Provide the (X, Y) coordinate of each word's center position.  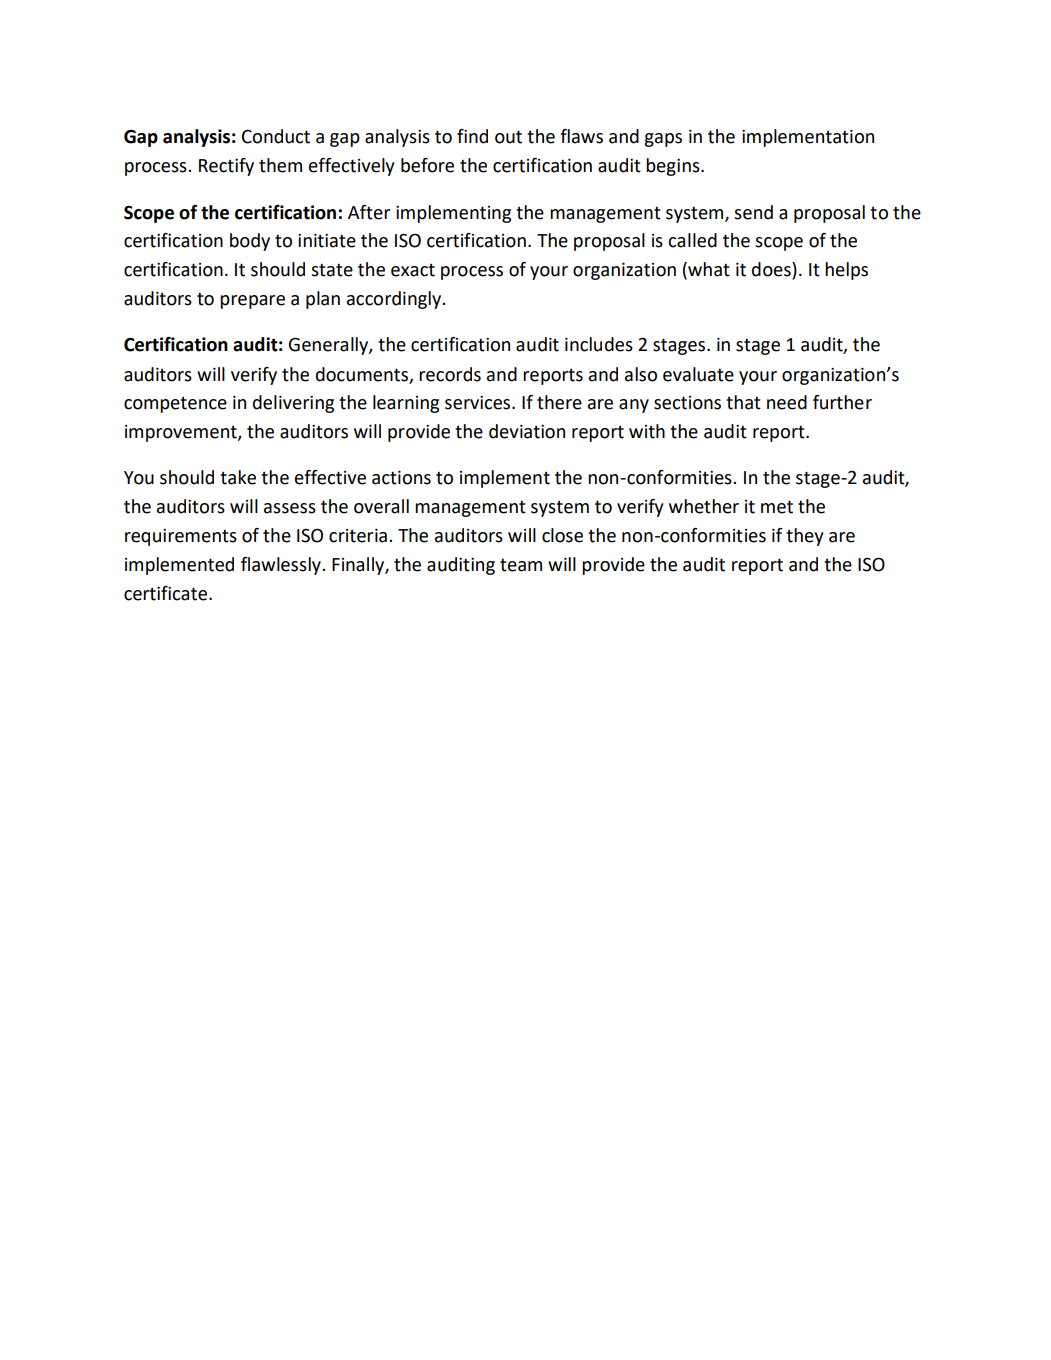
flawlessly (282, 566)
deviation (527, 431)
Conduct (276, 136)
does (772, 270)
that (743, 402)
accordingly (395, 300)
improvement (182, 433)
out (508, 137)
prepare (252, 302)
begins (674, 167)
